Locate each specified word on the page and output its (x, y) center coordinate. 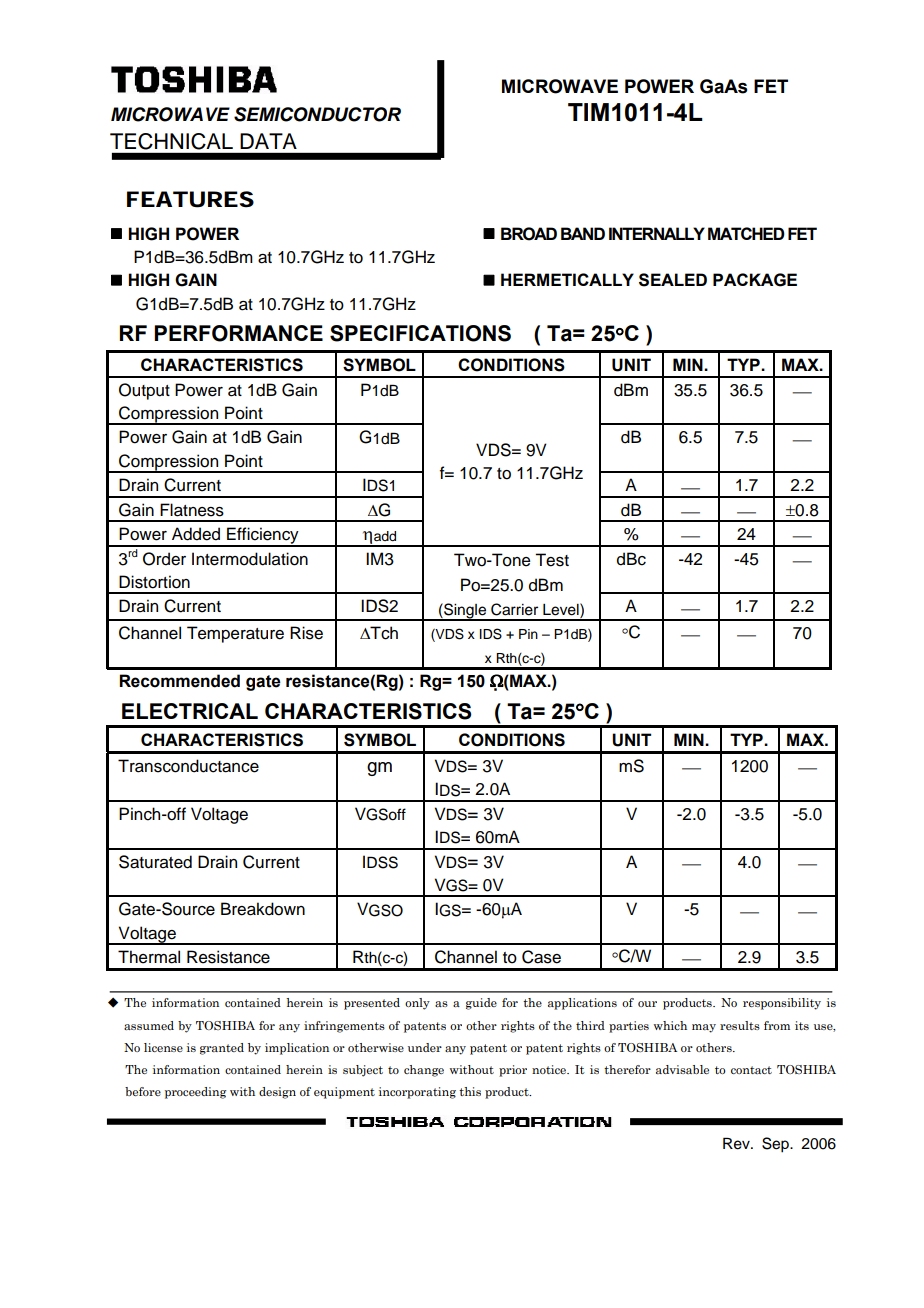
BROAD (529, 234)
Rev (737, 1143)
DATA (268, 141)
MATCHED (746, 233)
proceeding (195, 1093)
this (470, 1091)
